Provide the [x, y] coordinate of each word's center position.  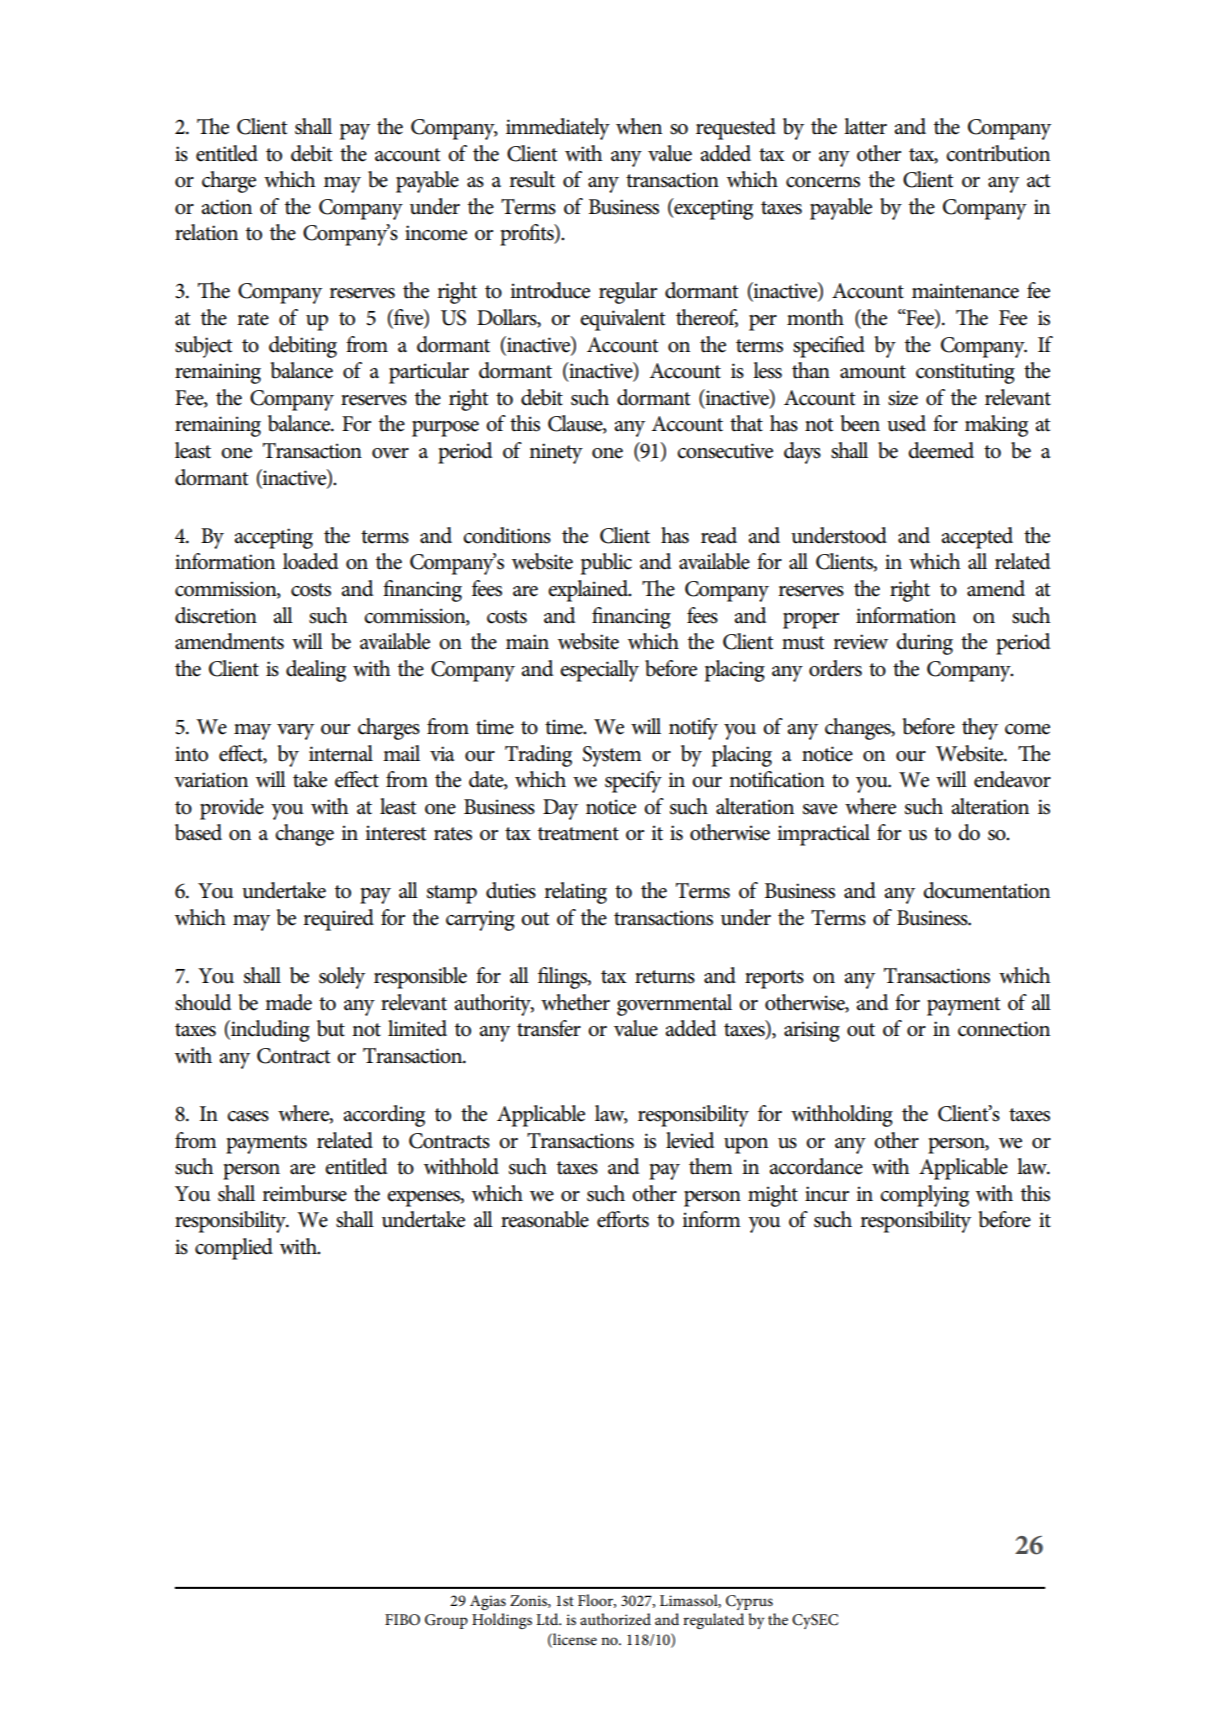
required [338, 920]
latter [865, 126]
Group [446, 1621]
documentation [986, 890]
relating [575, 893]
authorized [615, 1619]
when [639, 126]
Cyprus [749, 1602]
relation [206, 232]
